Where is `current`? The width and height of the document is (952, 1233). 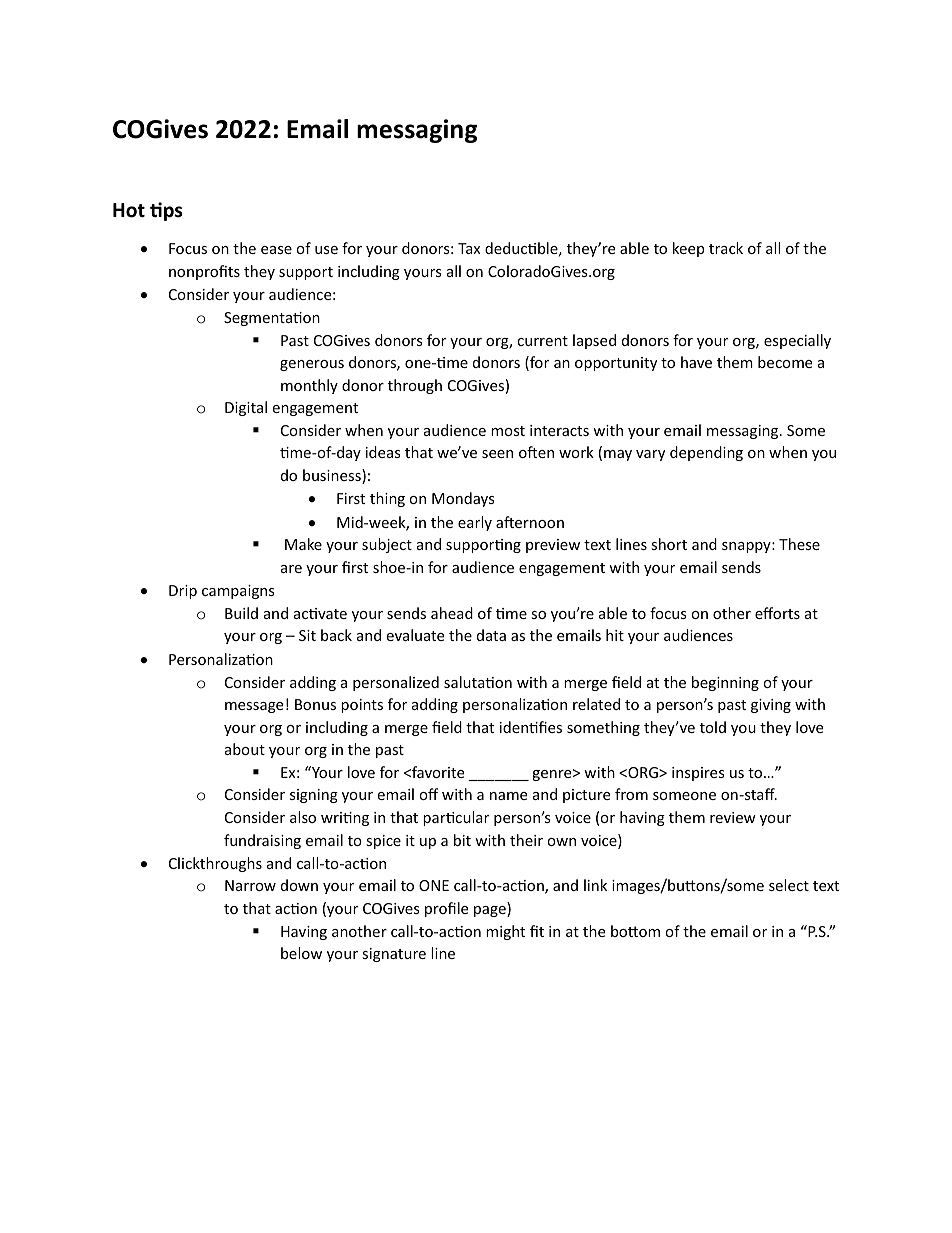
current is located at coordinates (542, 341).
